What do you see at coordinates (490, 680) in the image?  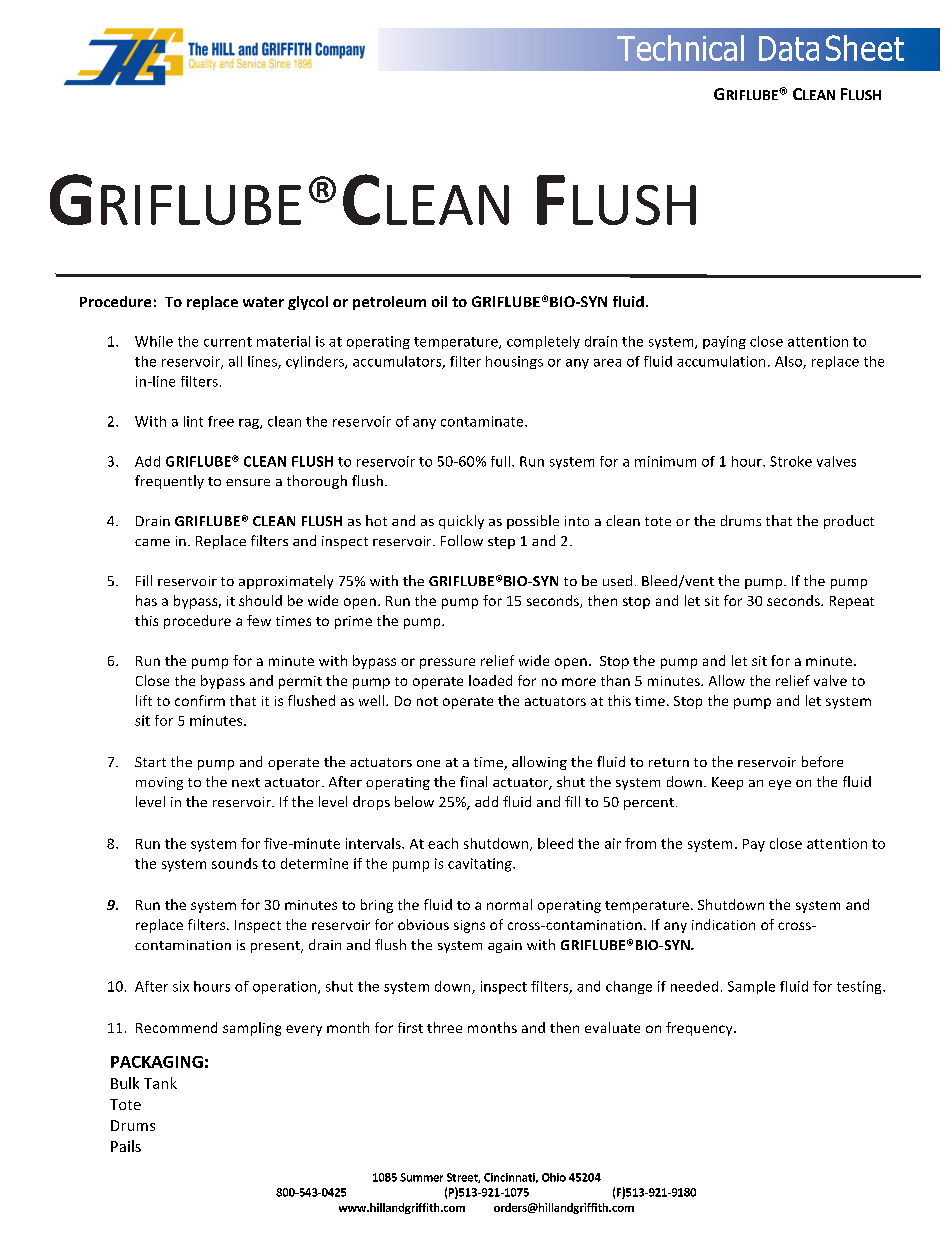 I see `loaded` at bounding box center [490, 680].
